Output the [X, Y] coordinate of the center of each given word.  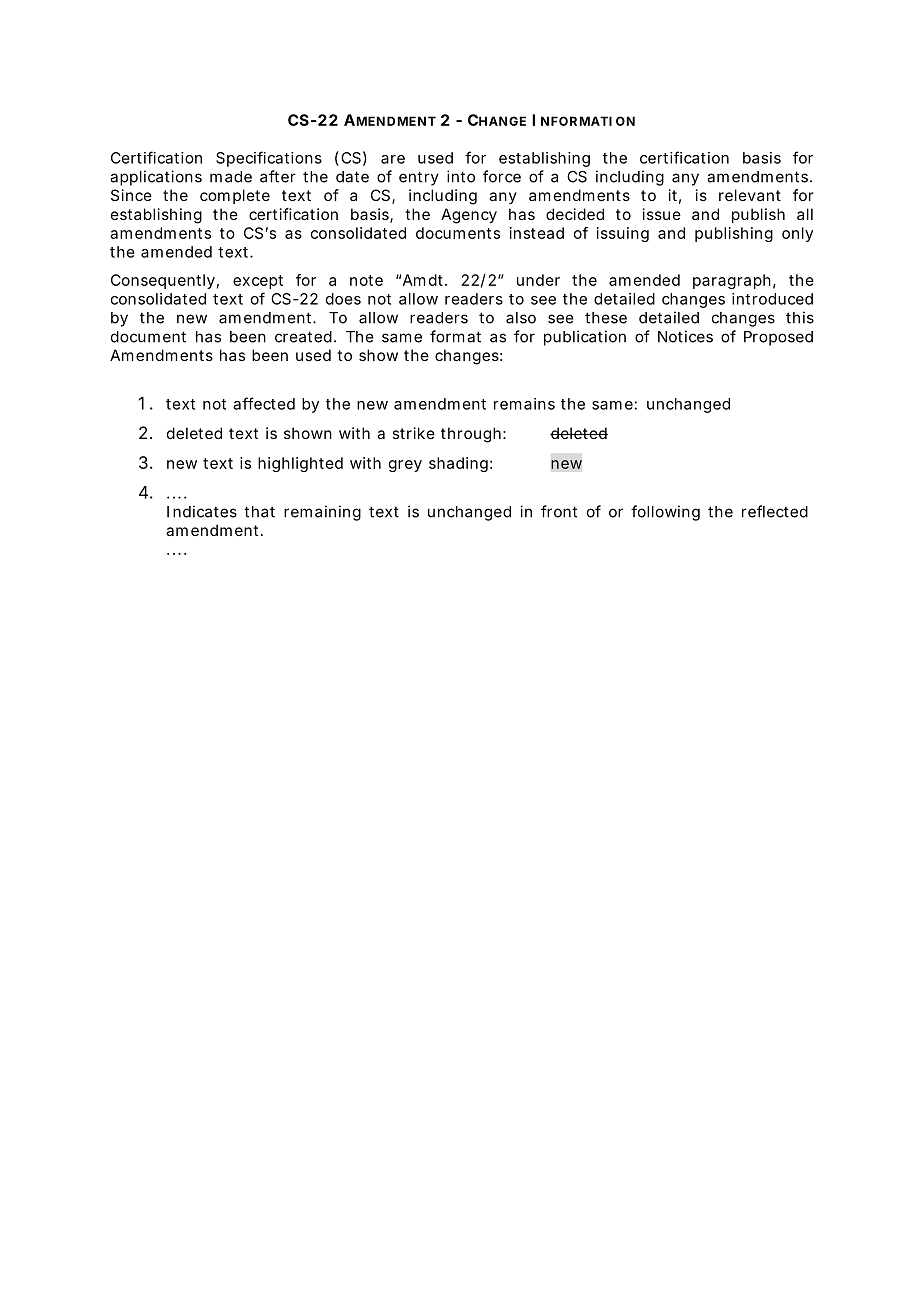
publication [585, 338]
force [502, 176]
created [305, 337]
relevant [750, 195]
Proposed [778, 338]
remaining [322, 513]
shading [460, 464]
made [231, 177]
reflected [775, 511]
